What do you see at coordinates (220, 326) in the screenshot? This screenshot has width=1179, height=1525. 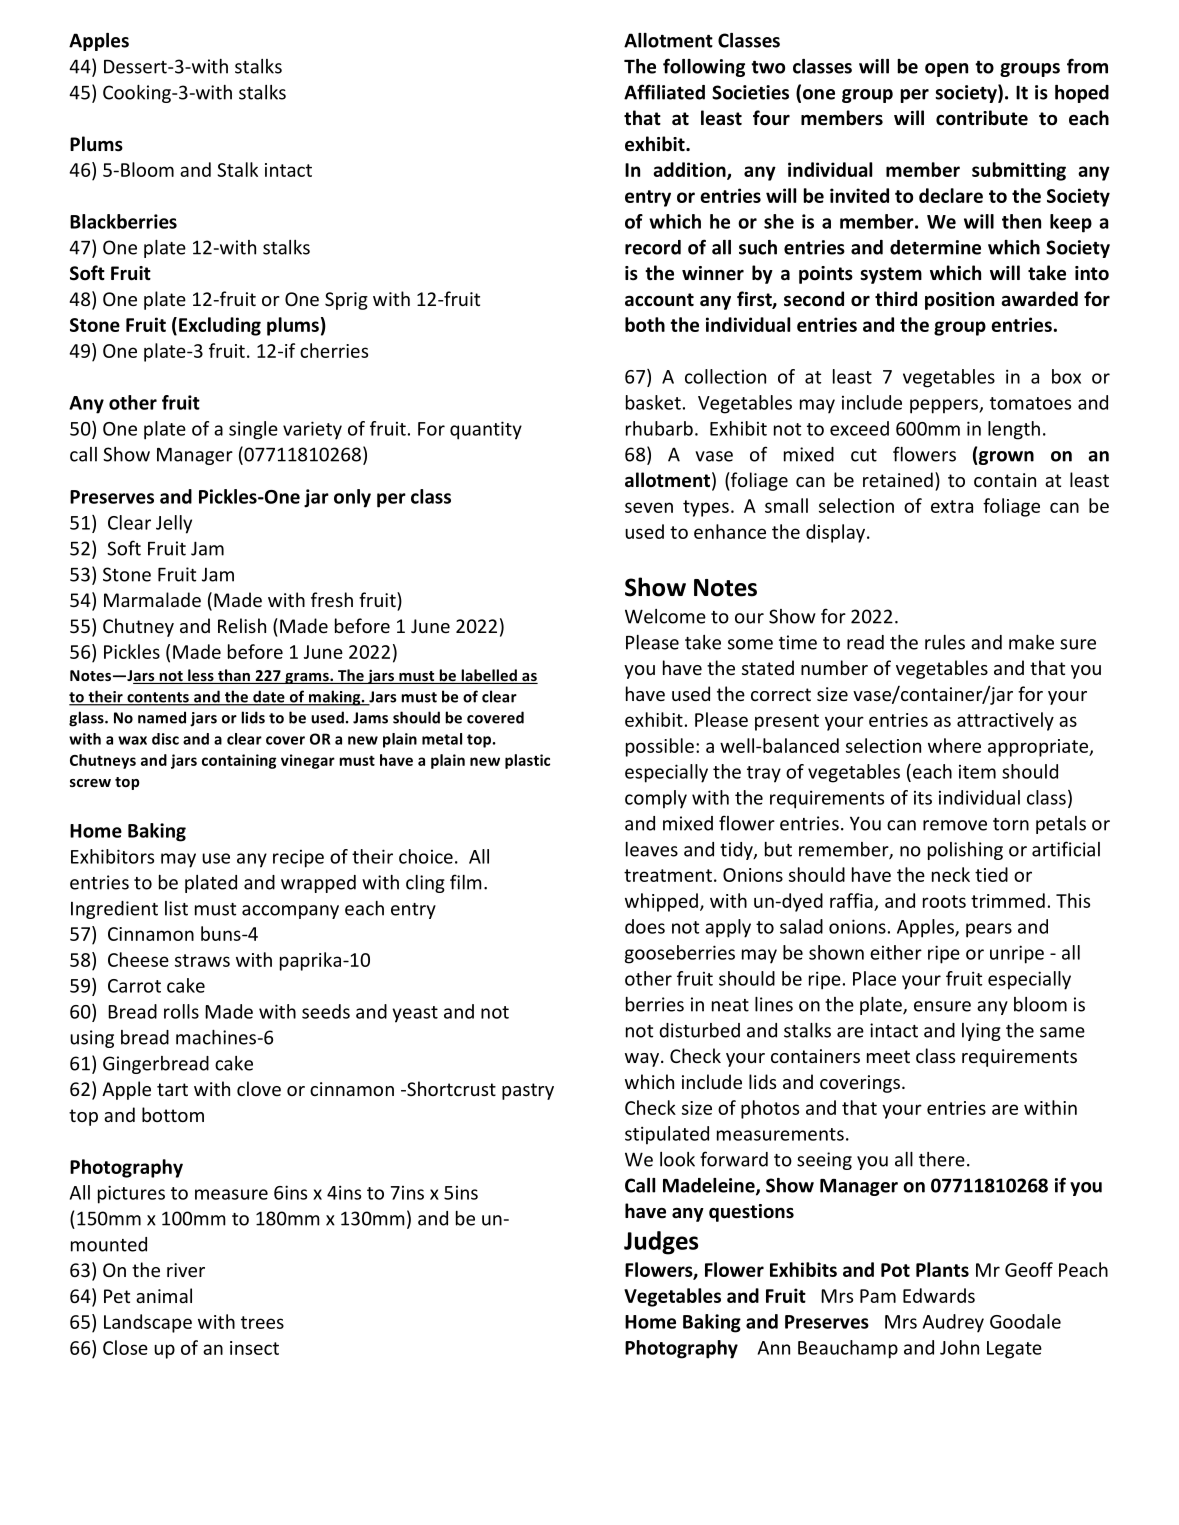 I see `Excluding` at bounding box center [220, 326].
